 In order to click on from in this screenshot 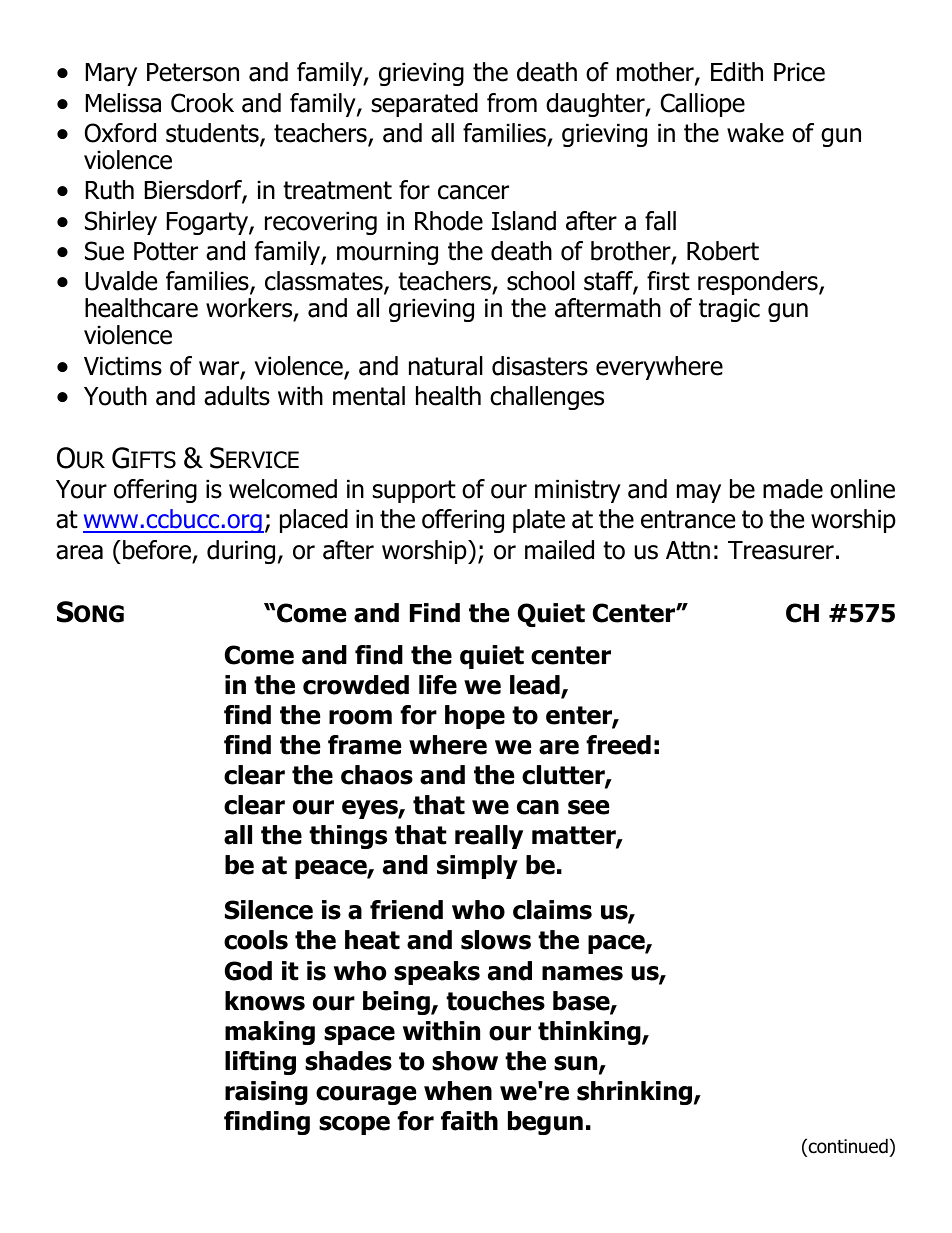, I will do `click(512, 103)`.
